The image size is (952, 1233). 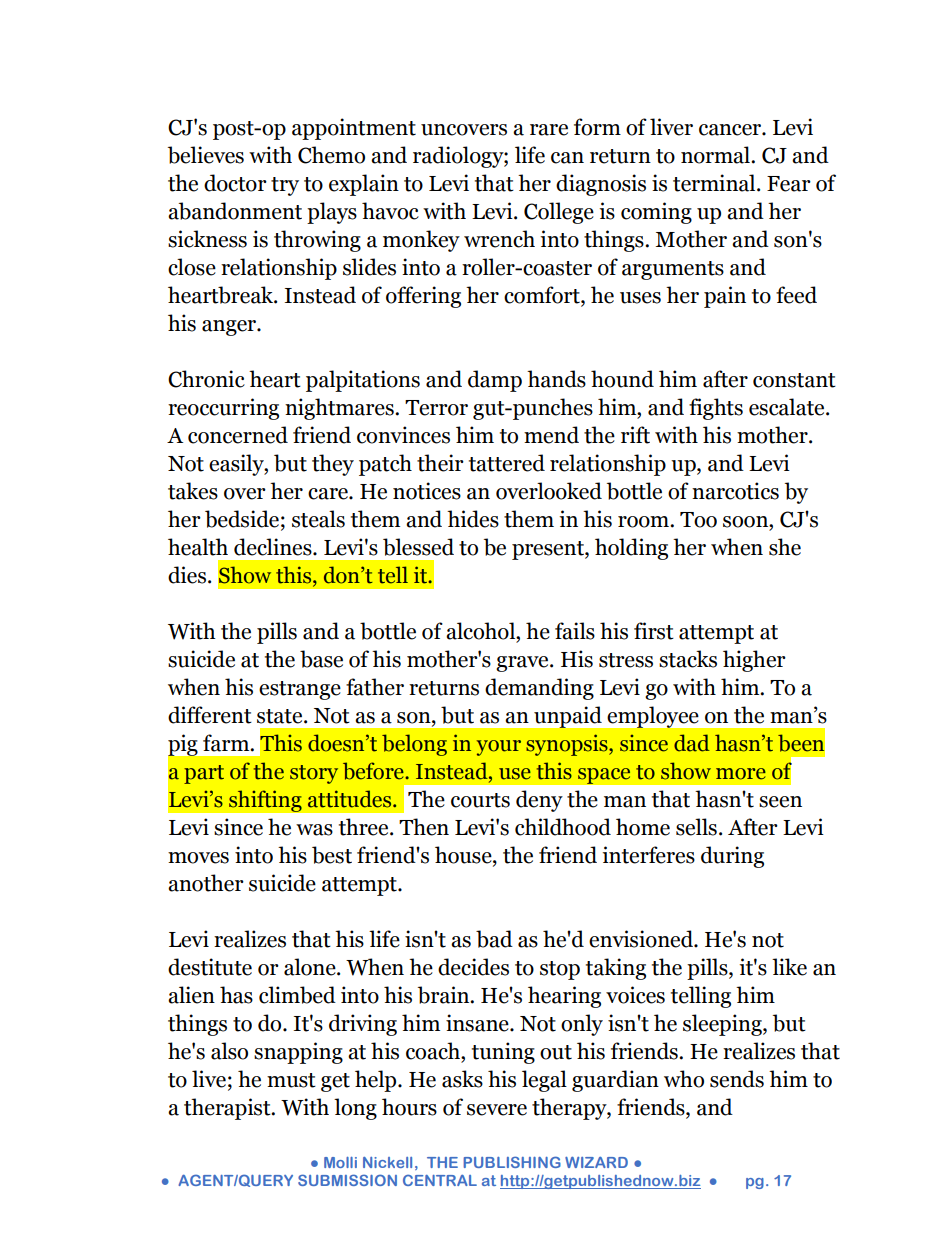 What do you see at coordinates (716, 409) in the document?
I see `fights` at bounding box center [716, 409].
